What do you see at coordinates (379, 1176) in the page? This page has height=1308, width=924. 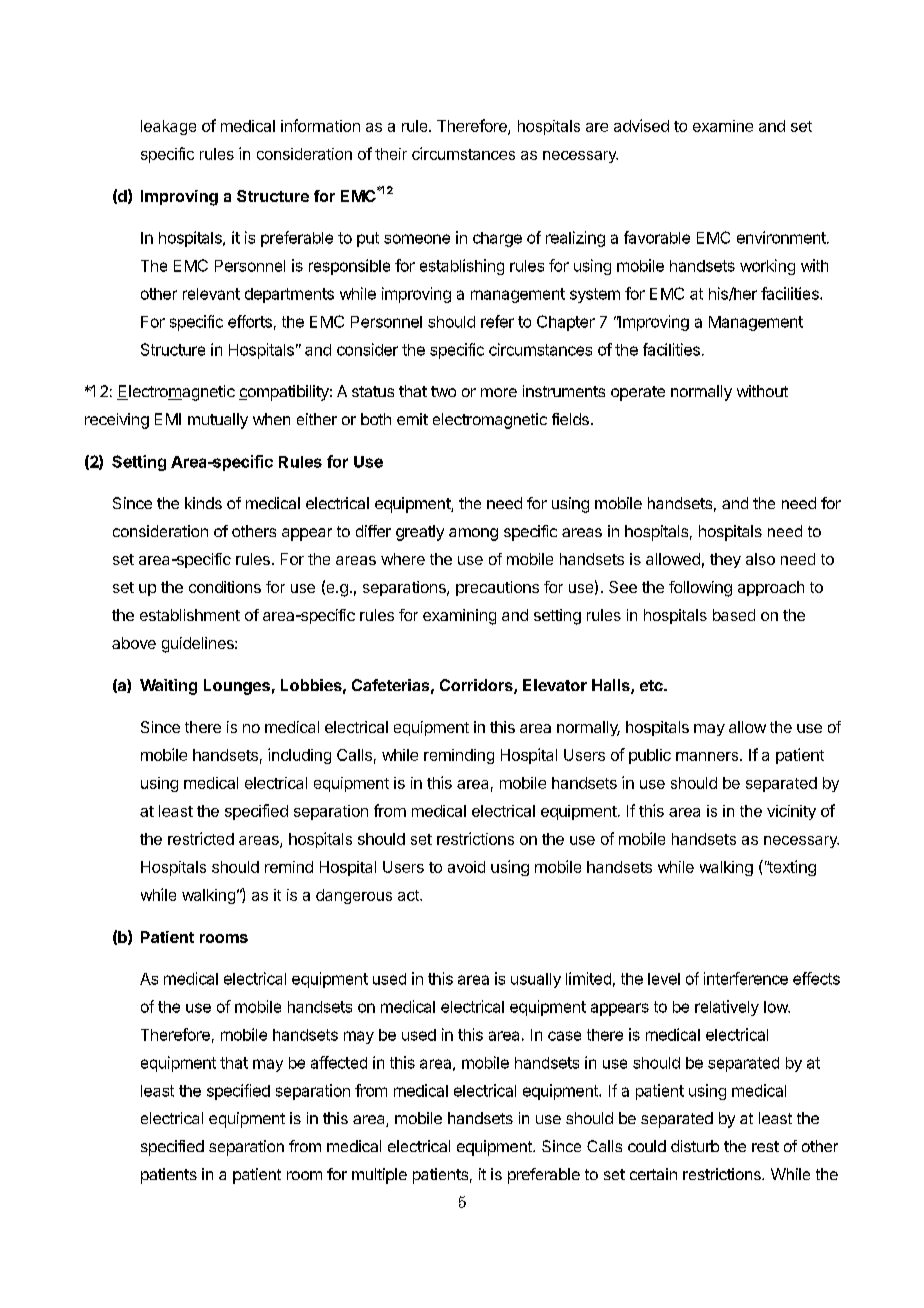 I see `multiple` at bounding box center [379, 1176].
